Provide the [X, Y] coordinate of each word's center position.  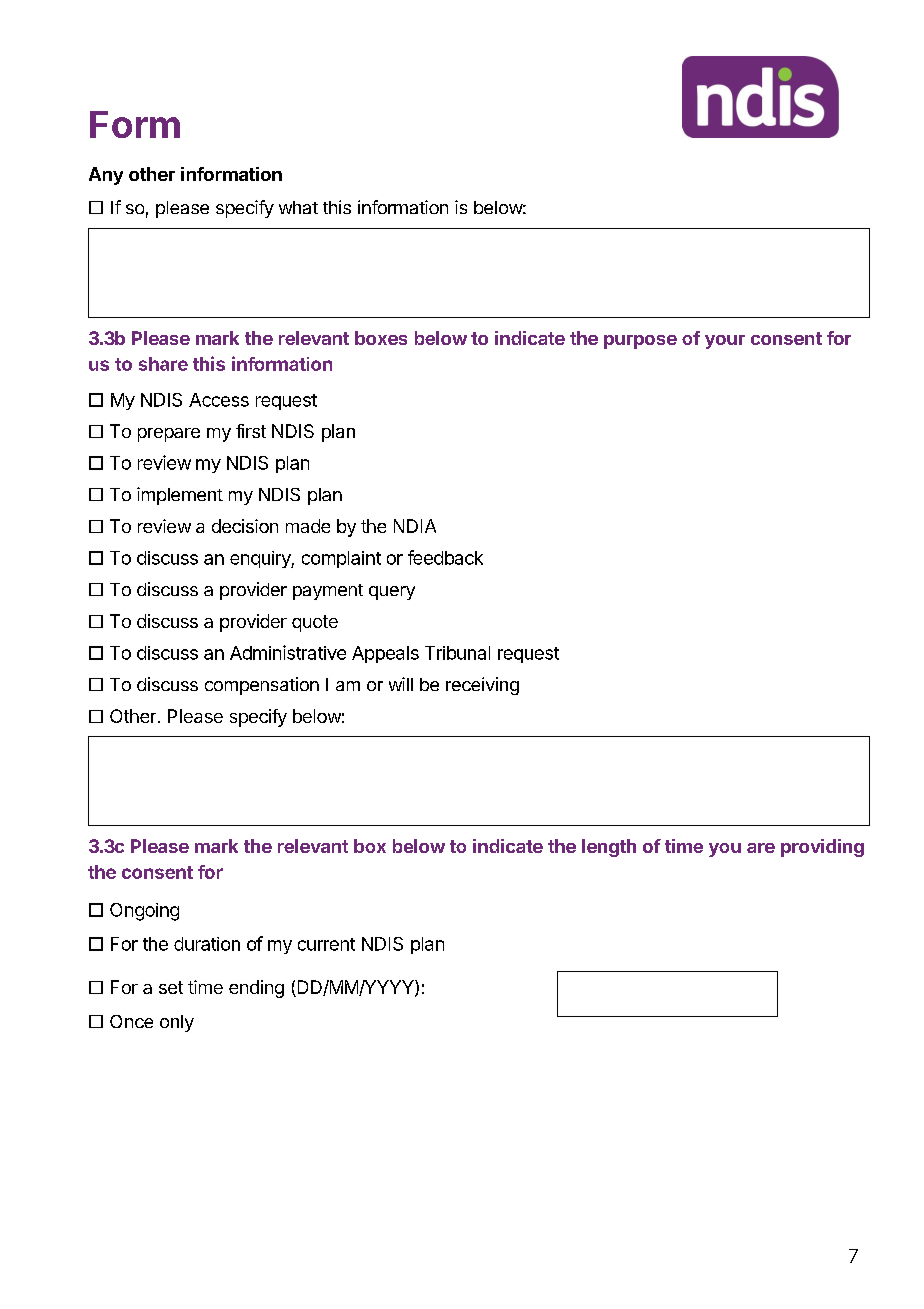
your [725, 342]
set [171, 987]
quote [315, 623]
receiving [482, 686]
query [392, 593]
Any [106, 176]
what [298, 207]
